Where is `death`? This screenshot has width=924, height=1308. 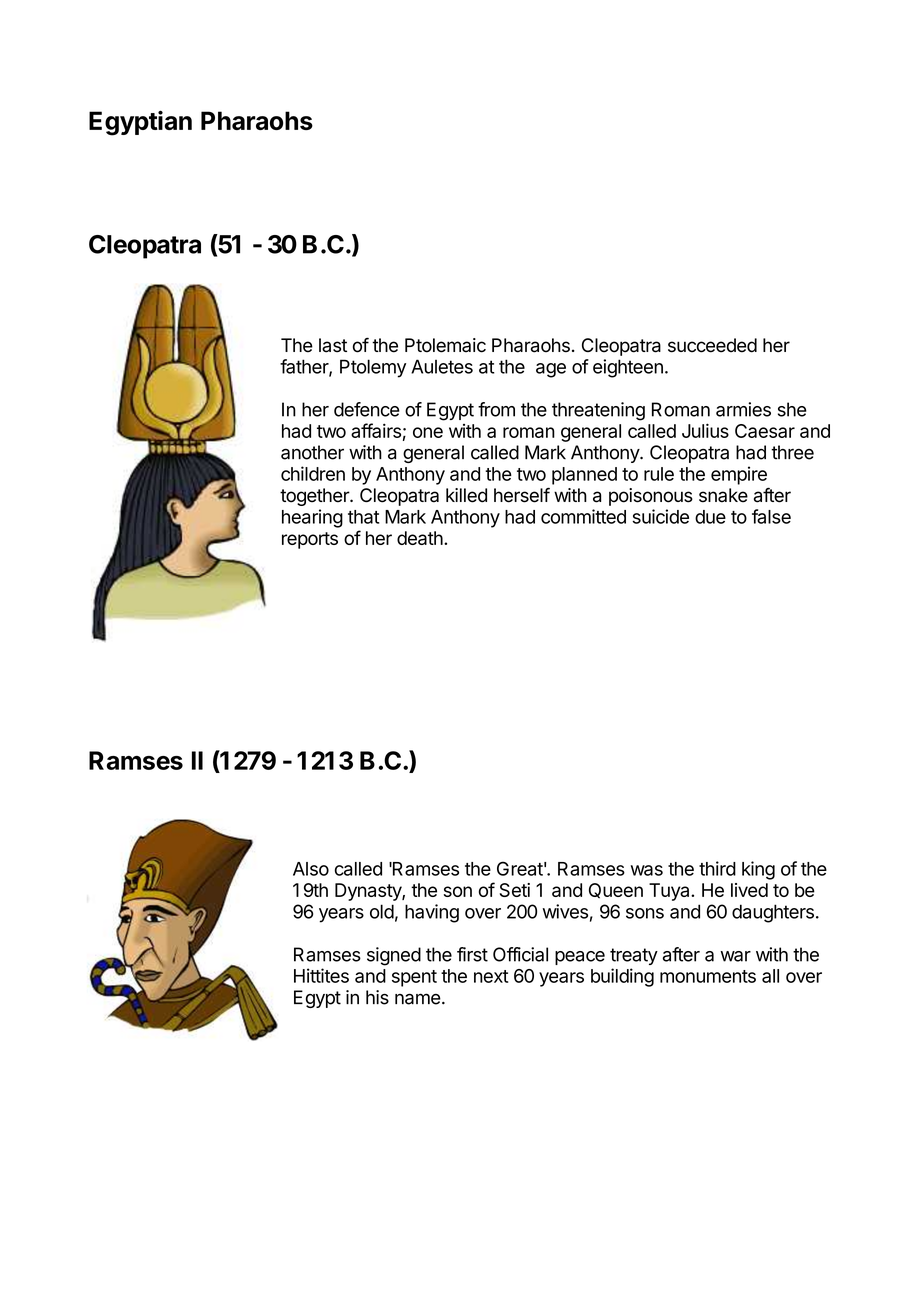 death is located at coordinates (421, 538).
